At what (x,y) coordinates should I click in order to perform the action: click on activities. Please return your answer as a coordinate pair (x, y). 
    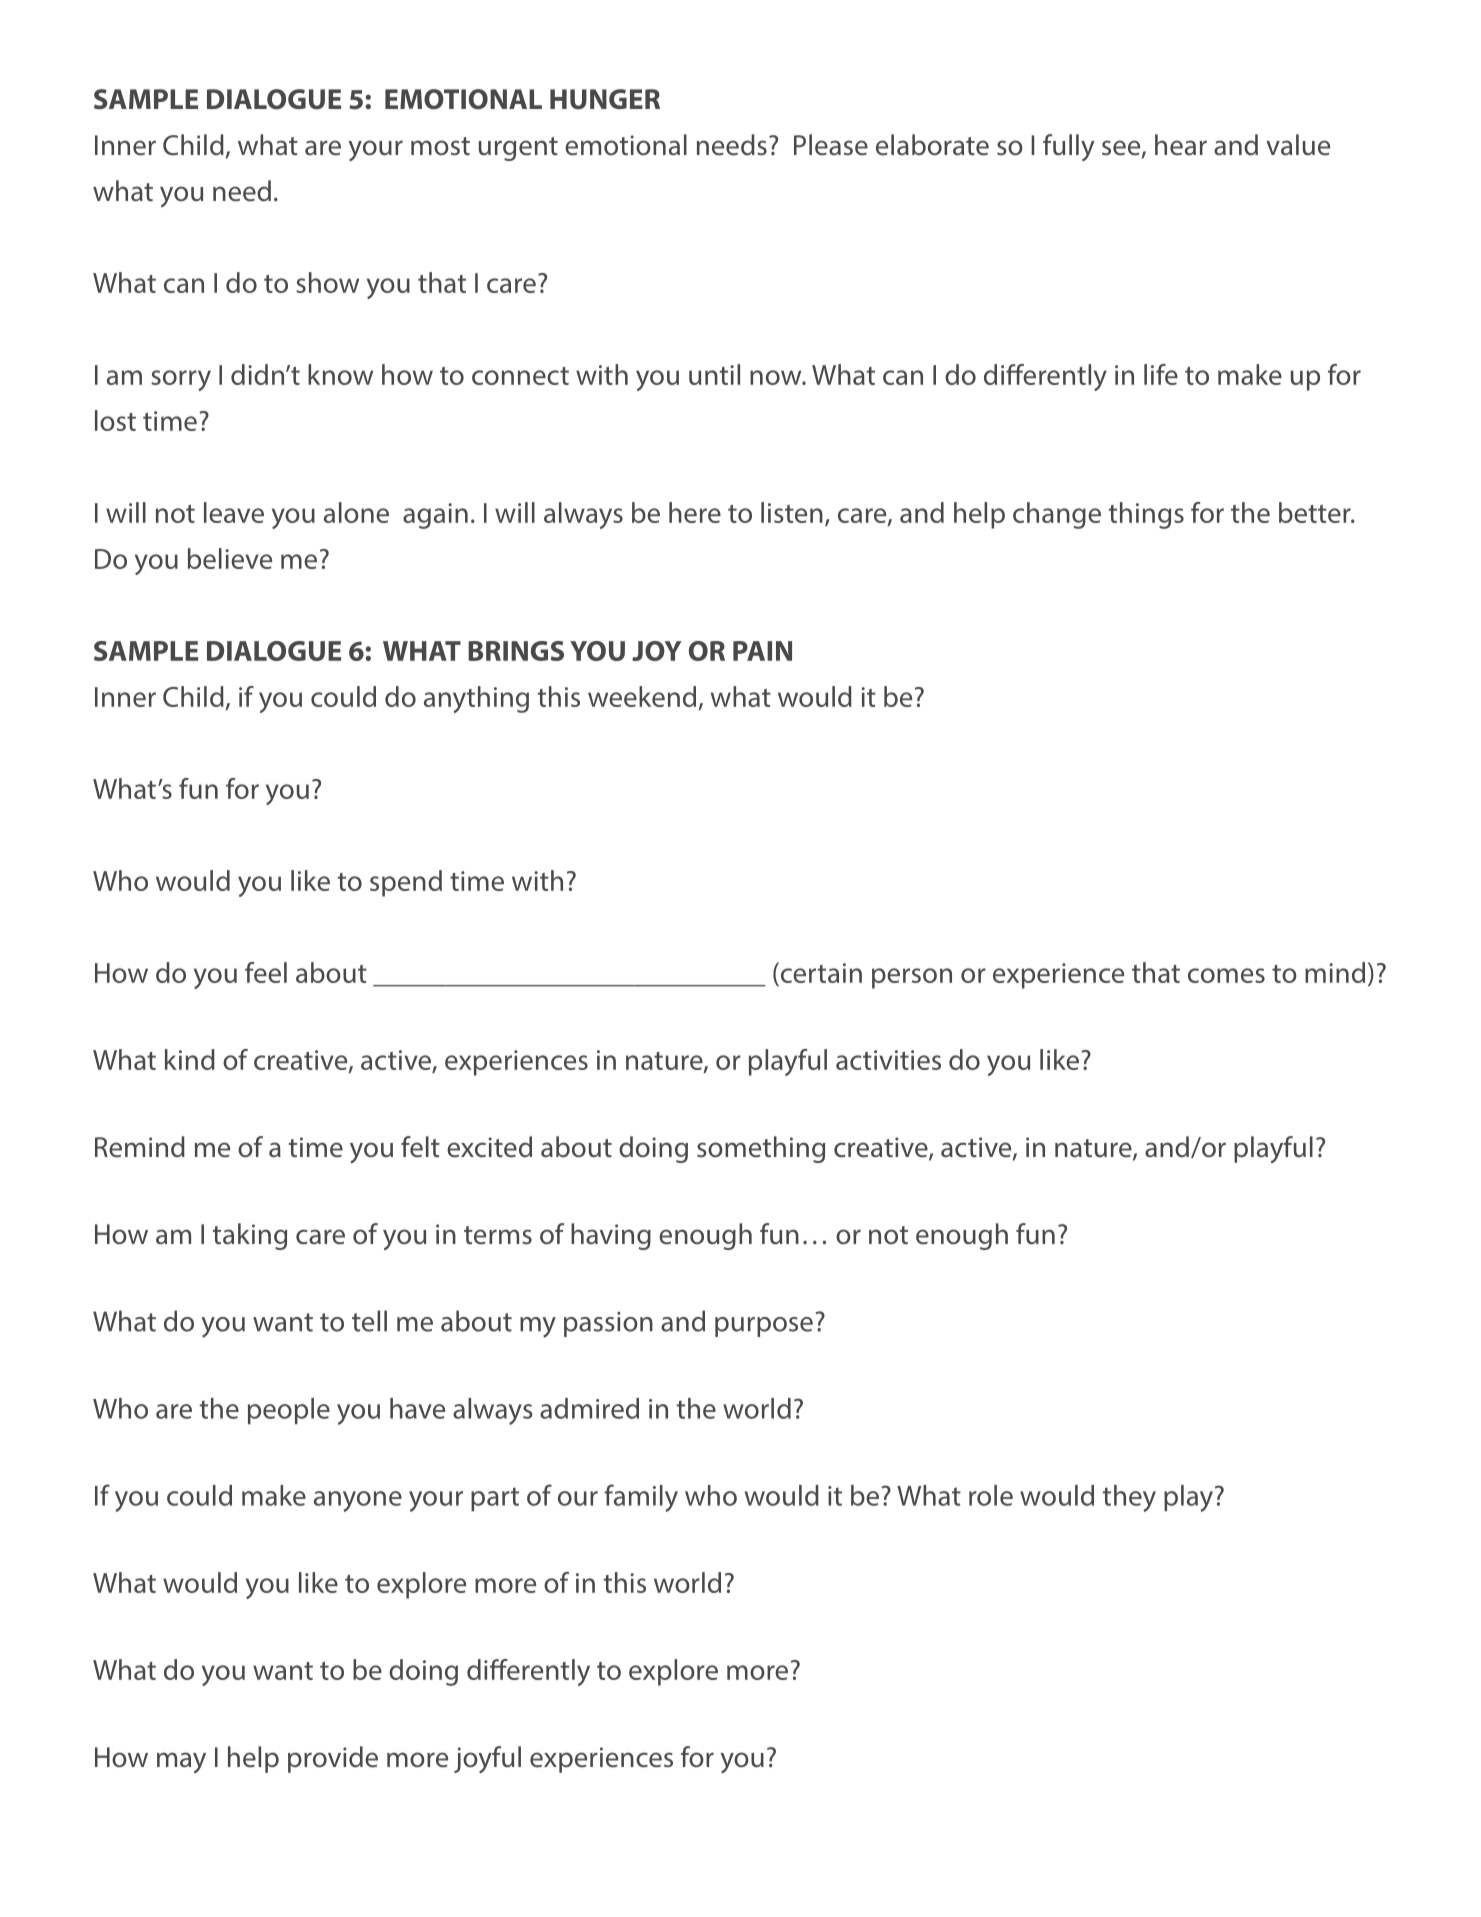
    Looking at the image, I should click on (888, 1060).
